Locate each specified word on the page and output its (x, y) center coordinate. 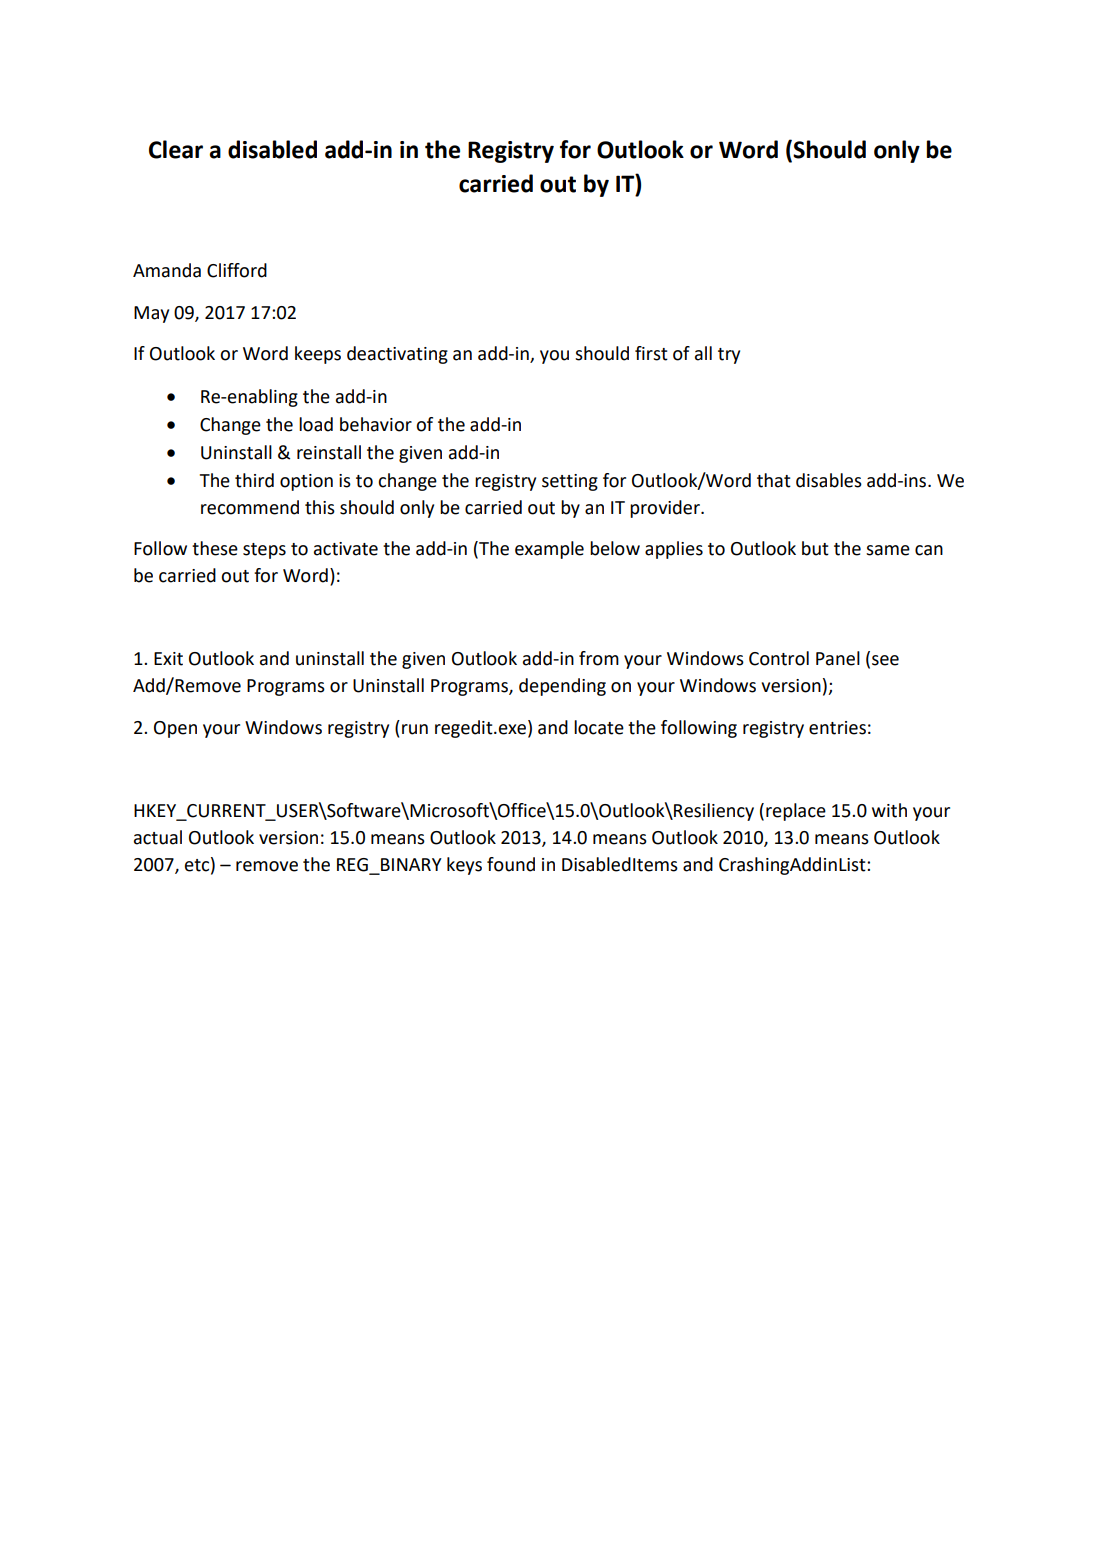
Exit (168, 659)
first (651, 353)
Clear (176, 149)
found (511, 864)
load (316, 424)
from (599, 658)
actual (158, 837)
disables (829, 480)
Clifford (237, 270)
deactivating (397, 355)
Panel (838, 658)
